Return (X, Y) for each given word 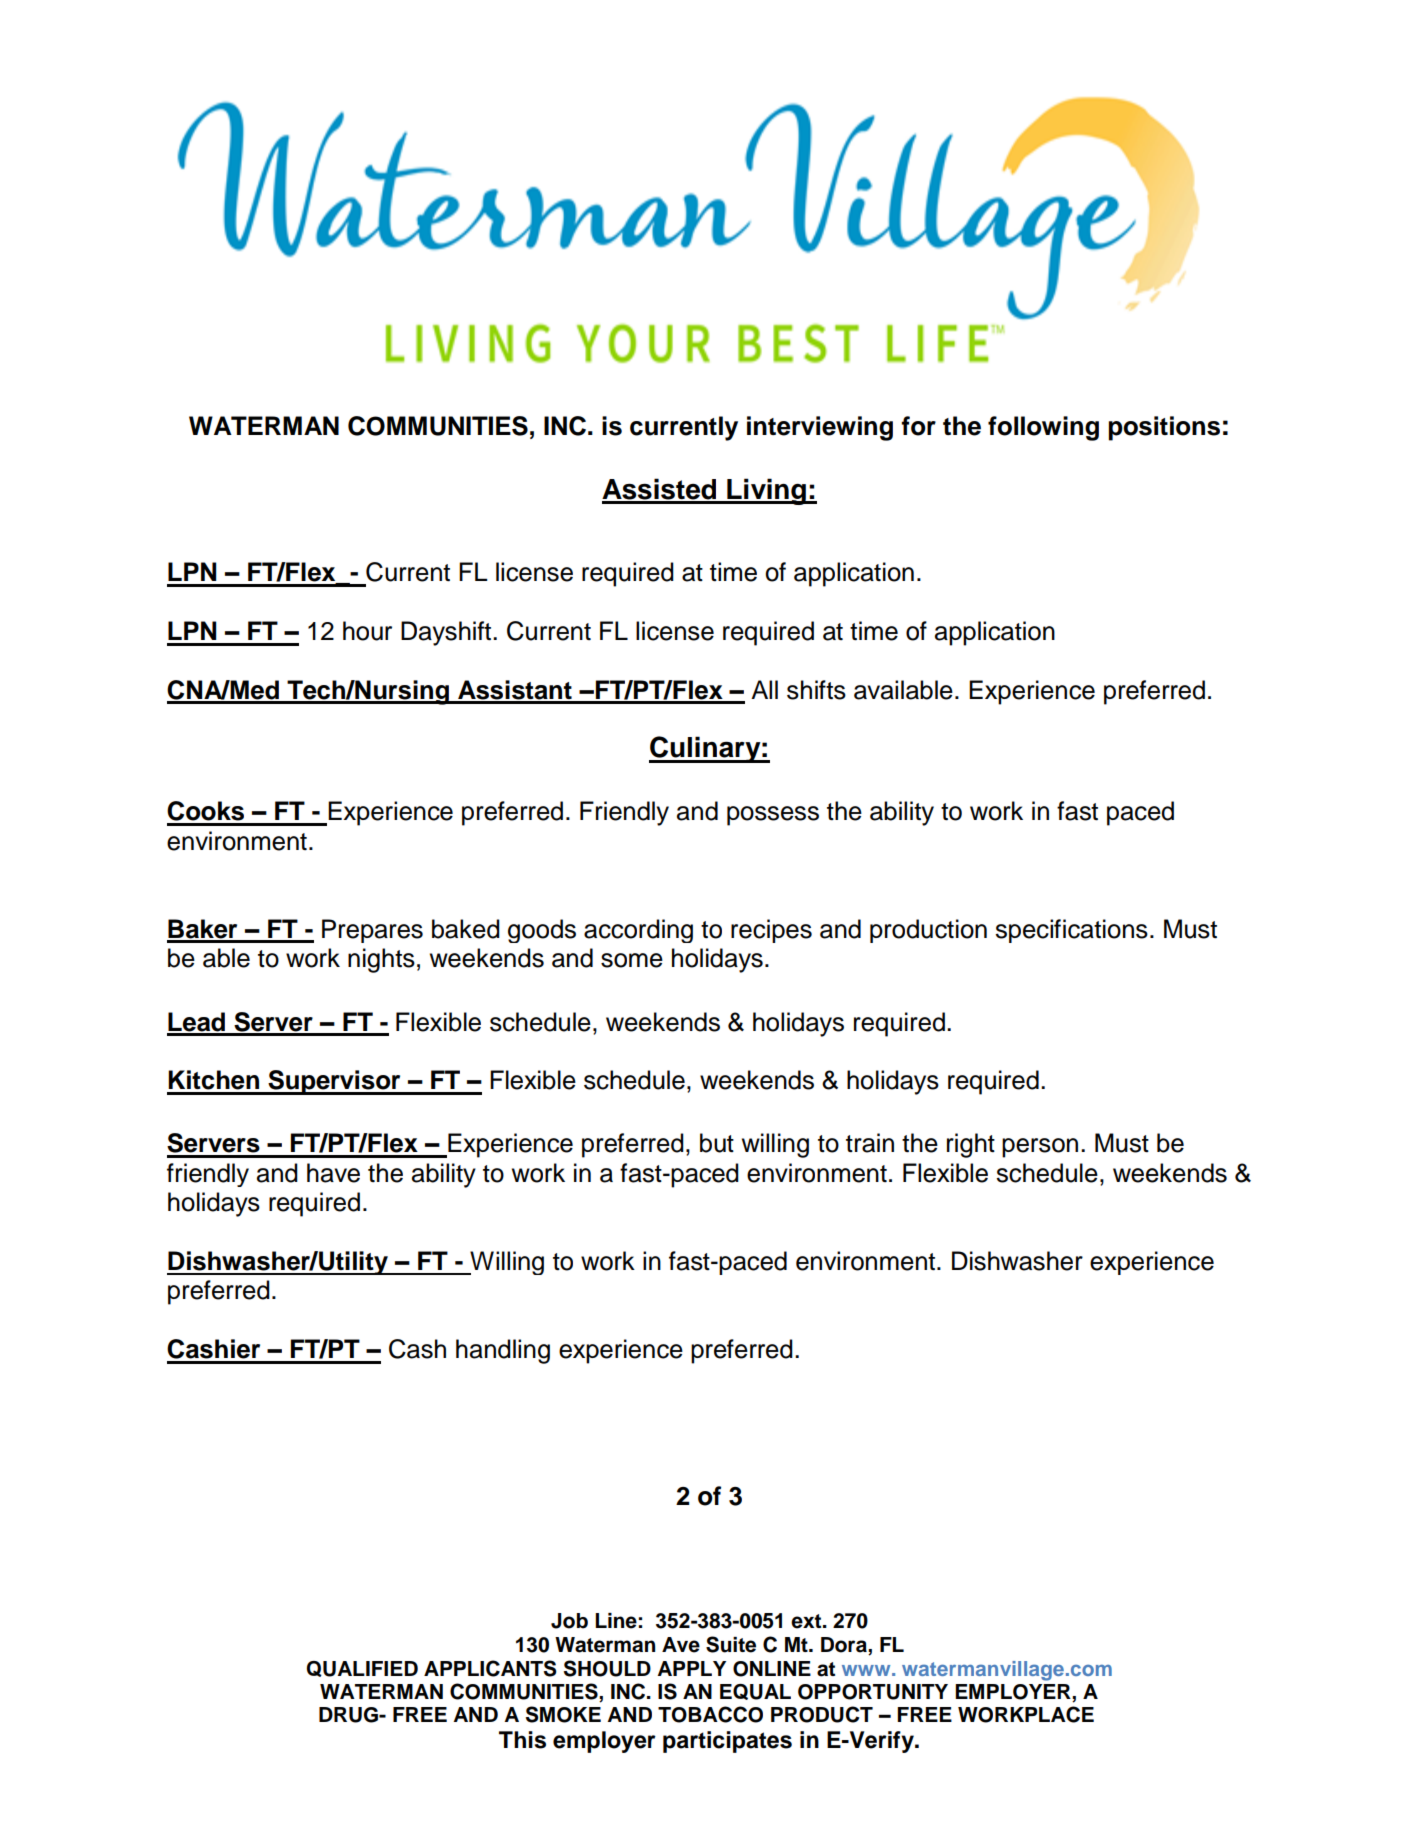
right (971, 1145)
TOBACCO (710, 1714)
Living (766, 491)
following (1043, 428)
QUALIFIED (362, 1669)
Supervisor (335, 1082)
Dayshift (447, 633)
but (717, 1143)
